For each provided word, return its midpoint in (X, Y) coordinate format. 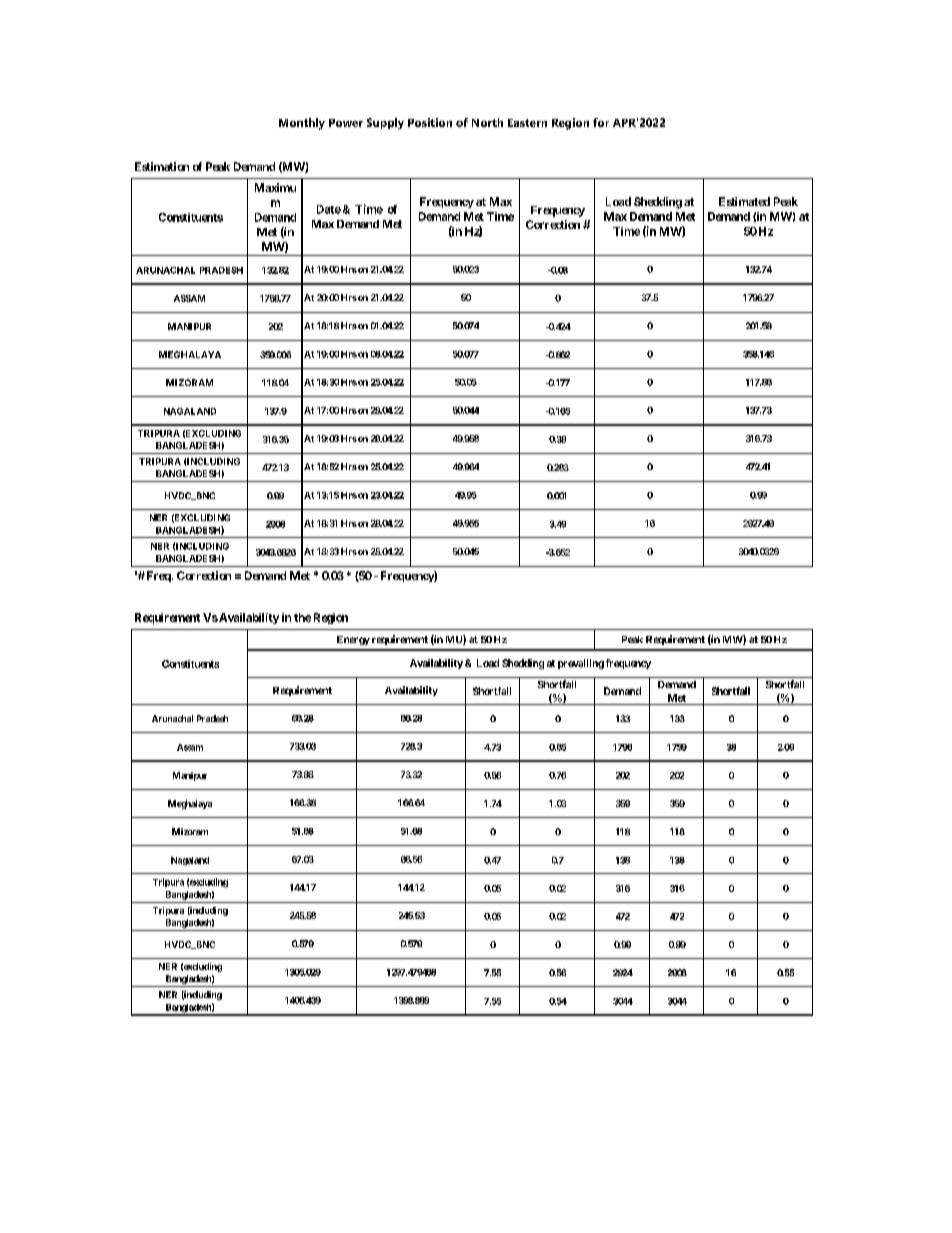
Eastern (527, 123)
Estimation (162, 166)
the (302, 617)
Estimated (744, 201)
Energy (353, 640)
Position (430, 122)
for (601, 122)
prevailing (581, 664)
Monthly (302, 124)
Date (329, 209)
